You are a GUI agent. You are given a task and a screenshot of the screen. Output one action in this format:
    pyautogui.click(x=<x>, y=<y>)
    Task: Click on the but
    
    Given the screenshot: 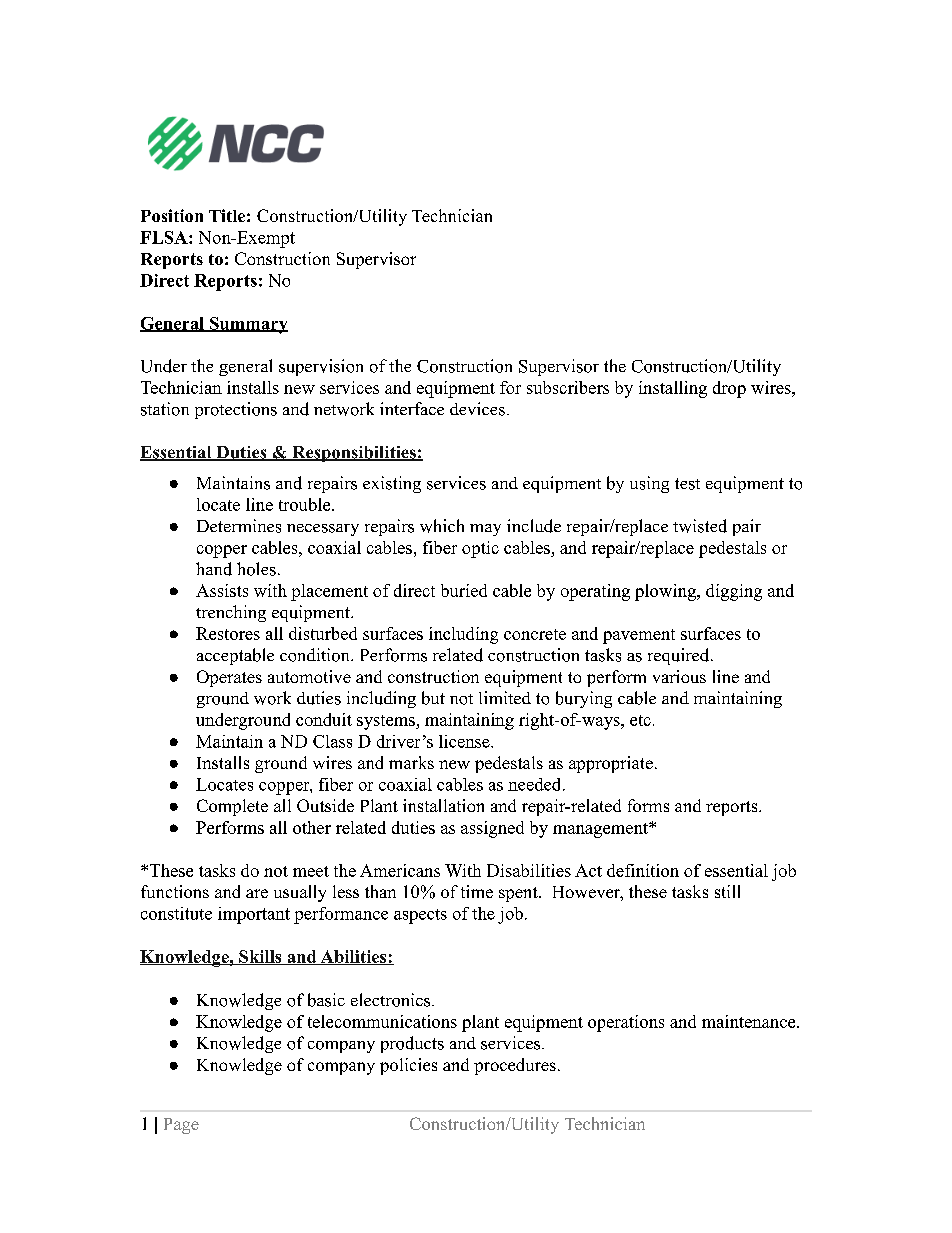 What is the action you would take?
    pyautogui.click(x=433, y=698)
